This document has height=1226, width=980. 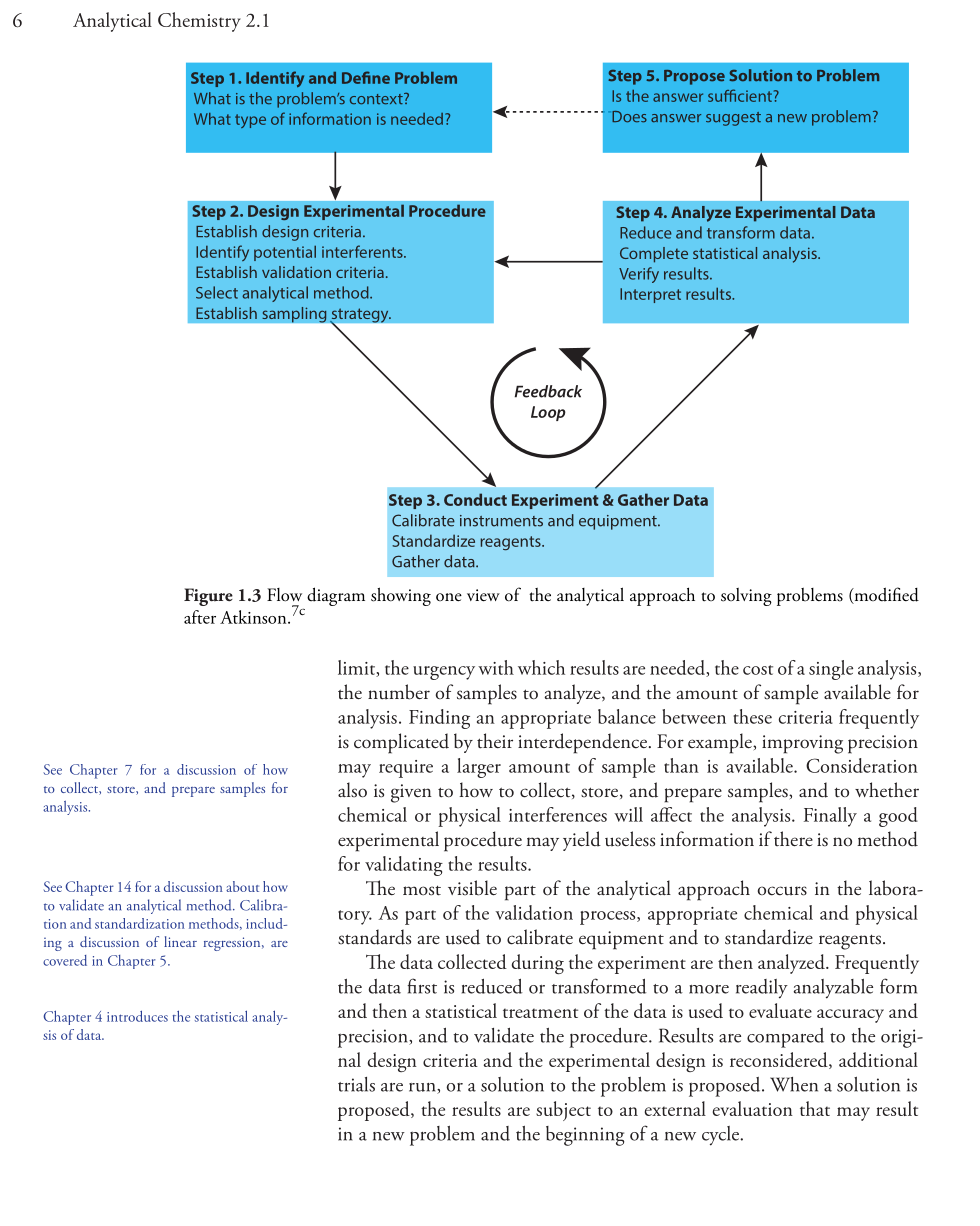 What do you see at coordinates (815, 1108) in the document?
I see `that` at bounding box center [815, 1108].
